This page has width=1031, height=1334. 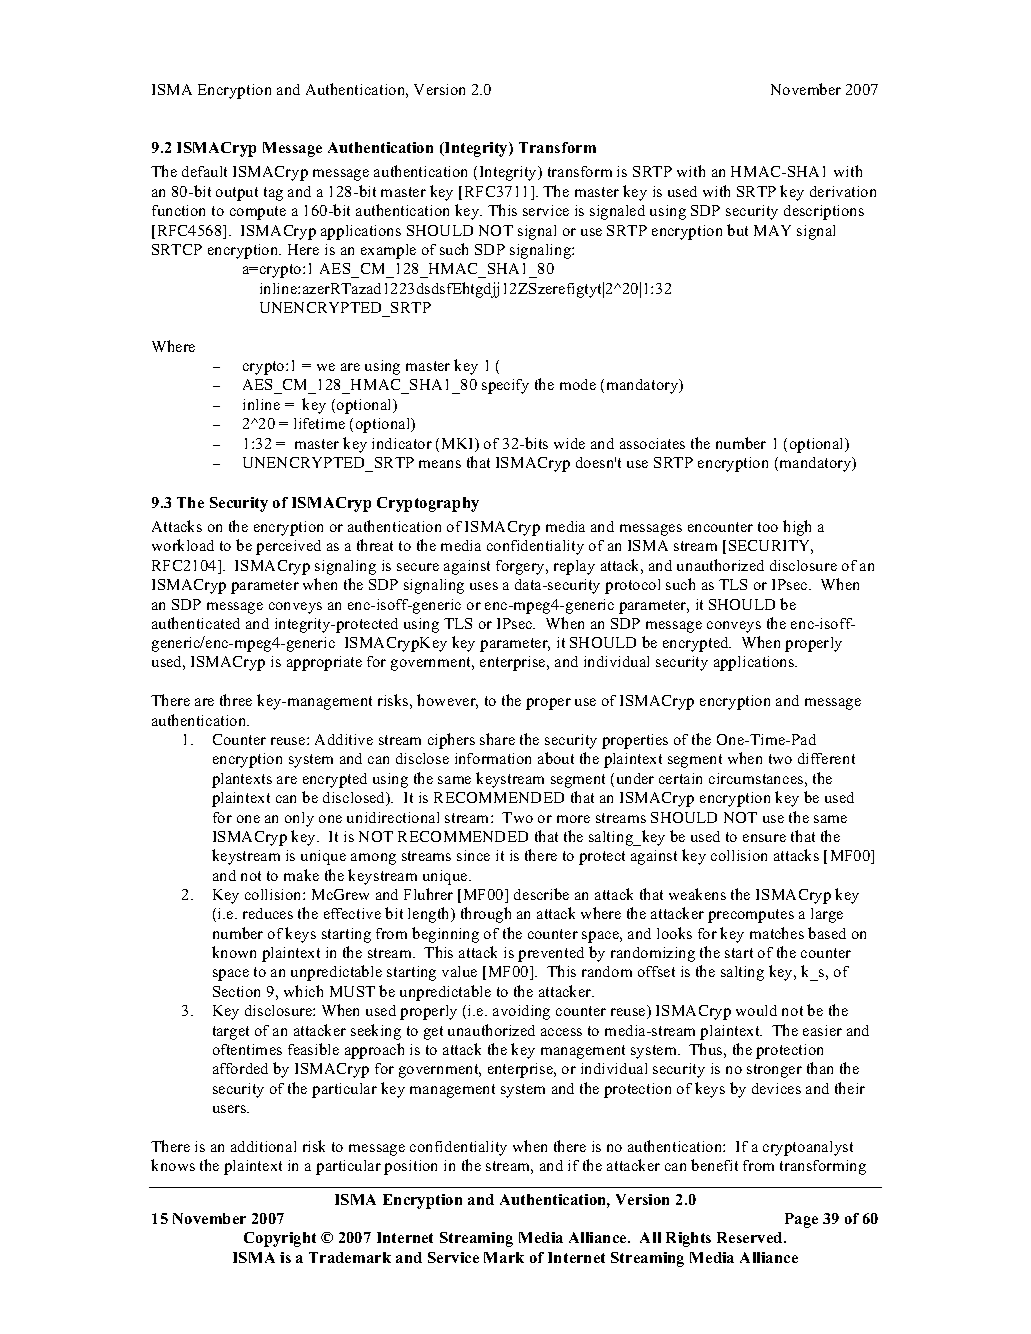 I want to click on describe, so click(x=541, y=894).
